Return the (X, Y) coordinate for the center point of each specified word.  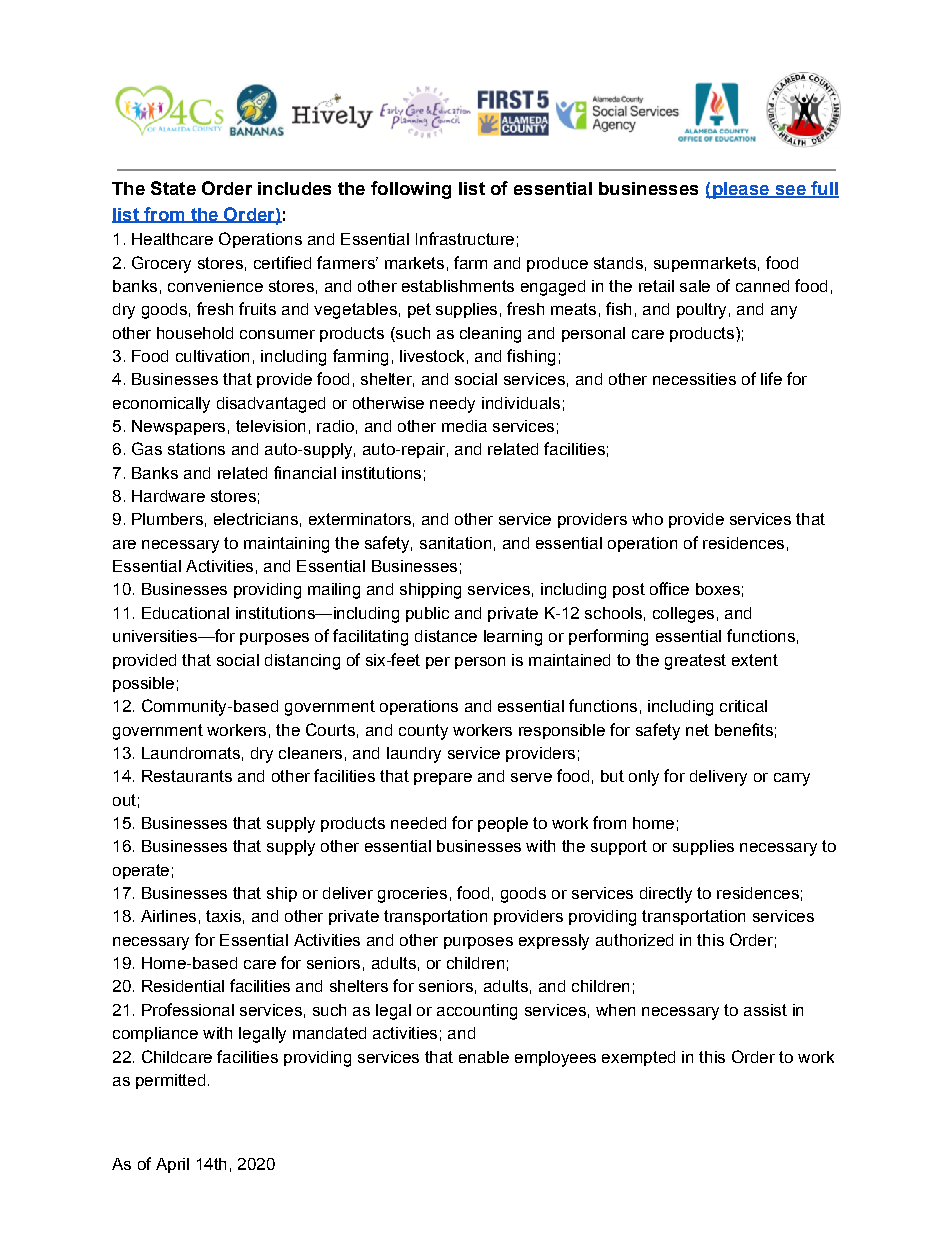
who (647, 519)
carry (792, 779)
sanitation (455, 543)
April (172, 1165)
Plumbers (167, 519)
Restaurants (187, 776)
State (173, 188)
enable (484, 1057)
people (503, 824)
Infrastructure (465, 238)
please (740, 190)
